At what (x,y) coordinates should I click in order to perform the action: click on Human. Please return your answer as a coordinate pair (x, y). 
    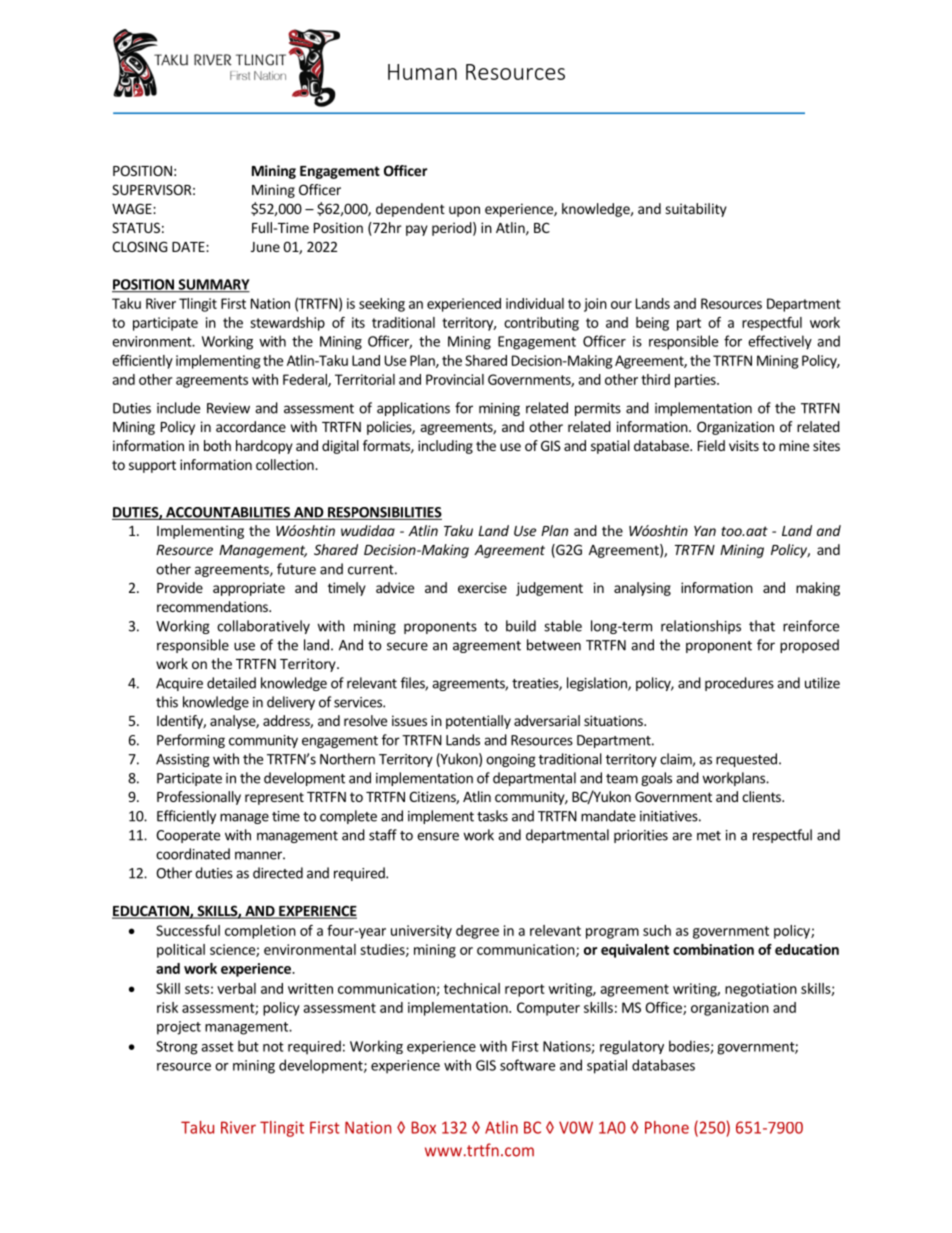
    Looking at the image, I should click on (422, 72).
